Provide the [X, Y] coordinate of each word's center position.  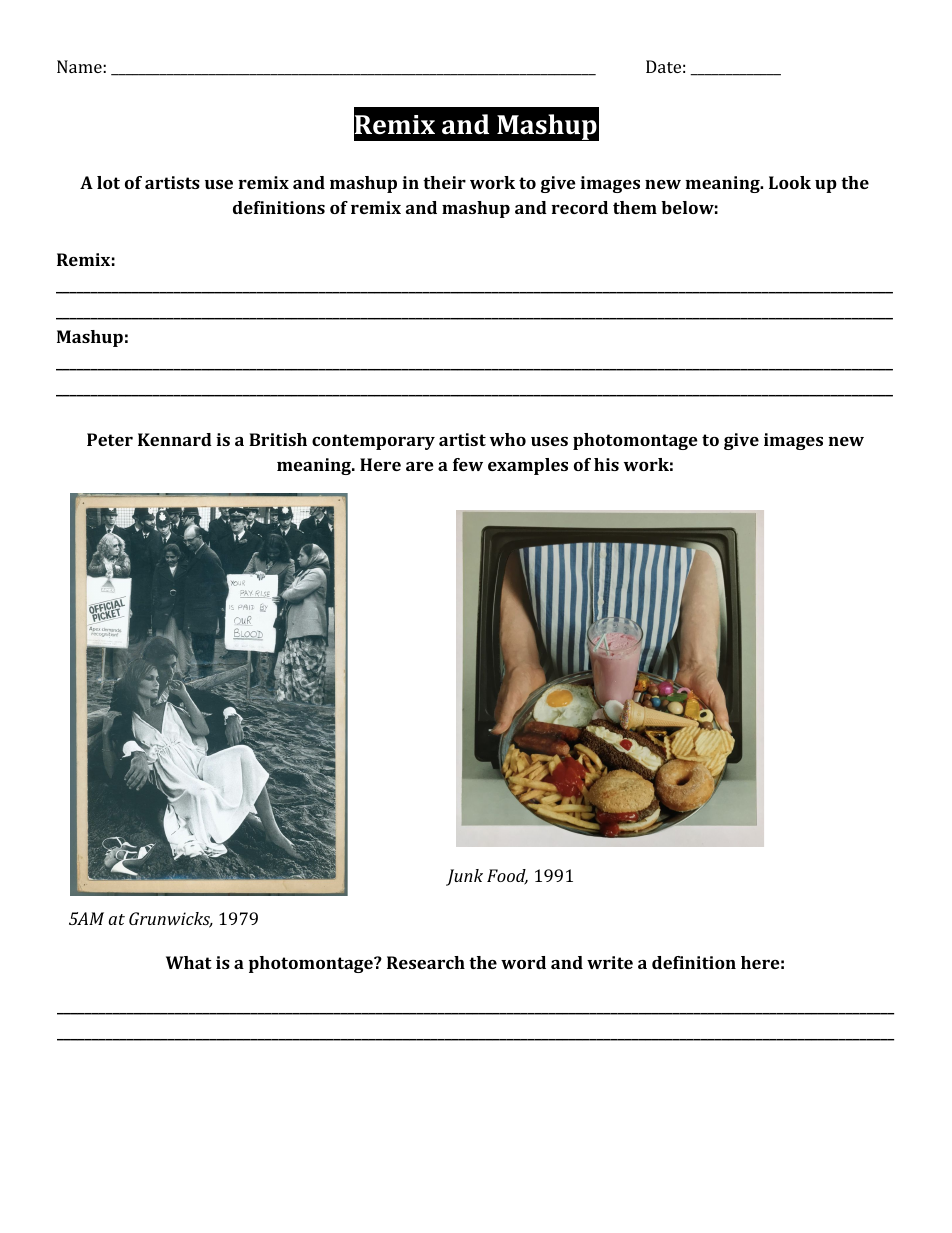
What [189, 962]
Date [663, 66]
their [444, 182]
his [606, 464]
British [278, 439]
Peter [110, 439]
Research [426, 962]
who [508, 439]
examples [528, 466]
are [420, 466]
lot [108, 182]
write [610, 962]
